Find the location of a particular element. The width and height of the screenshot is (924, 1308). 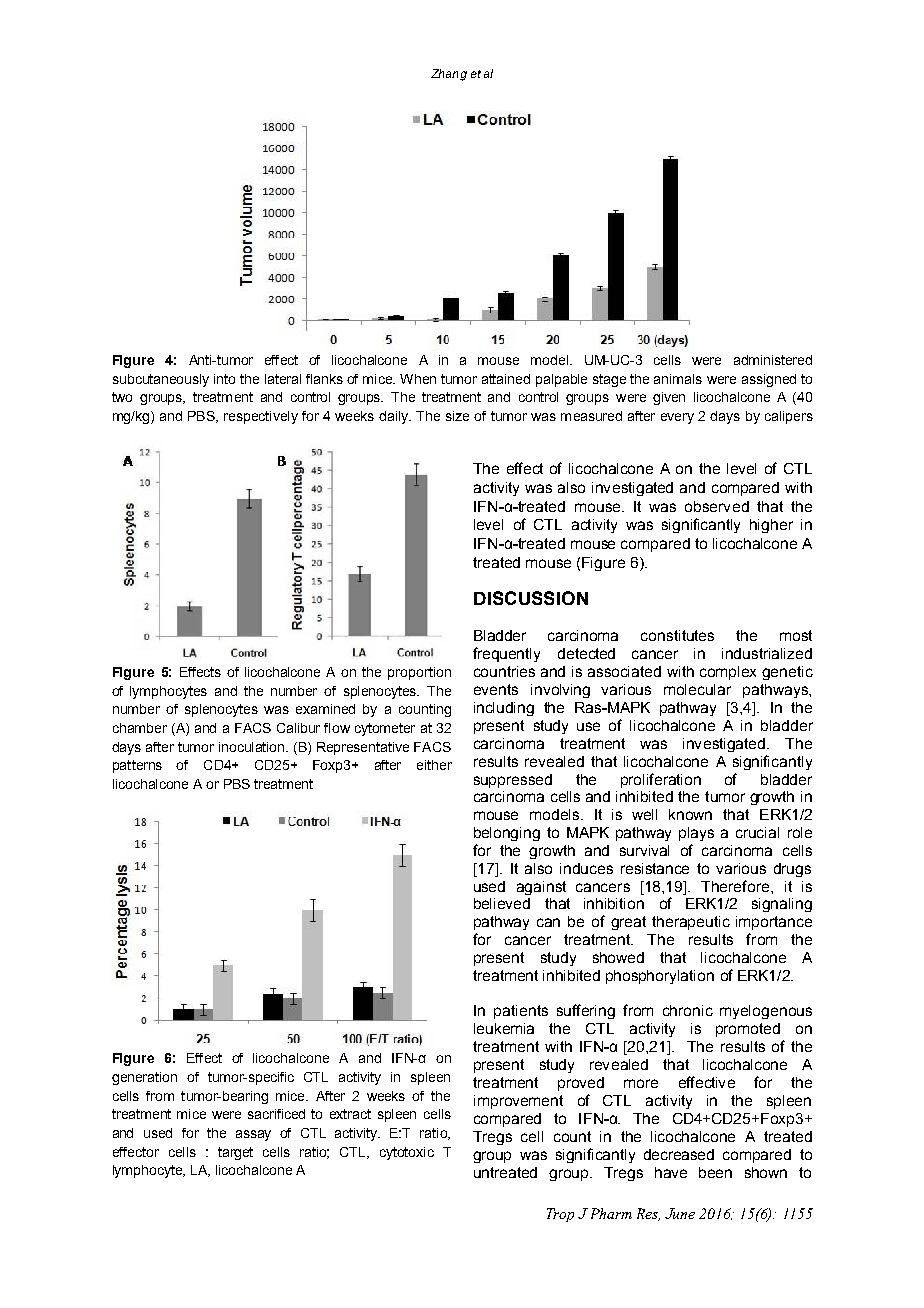

complex is located at coordinates (728, 673).
